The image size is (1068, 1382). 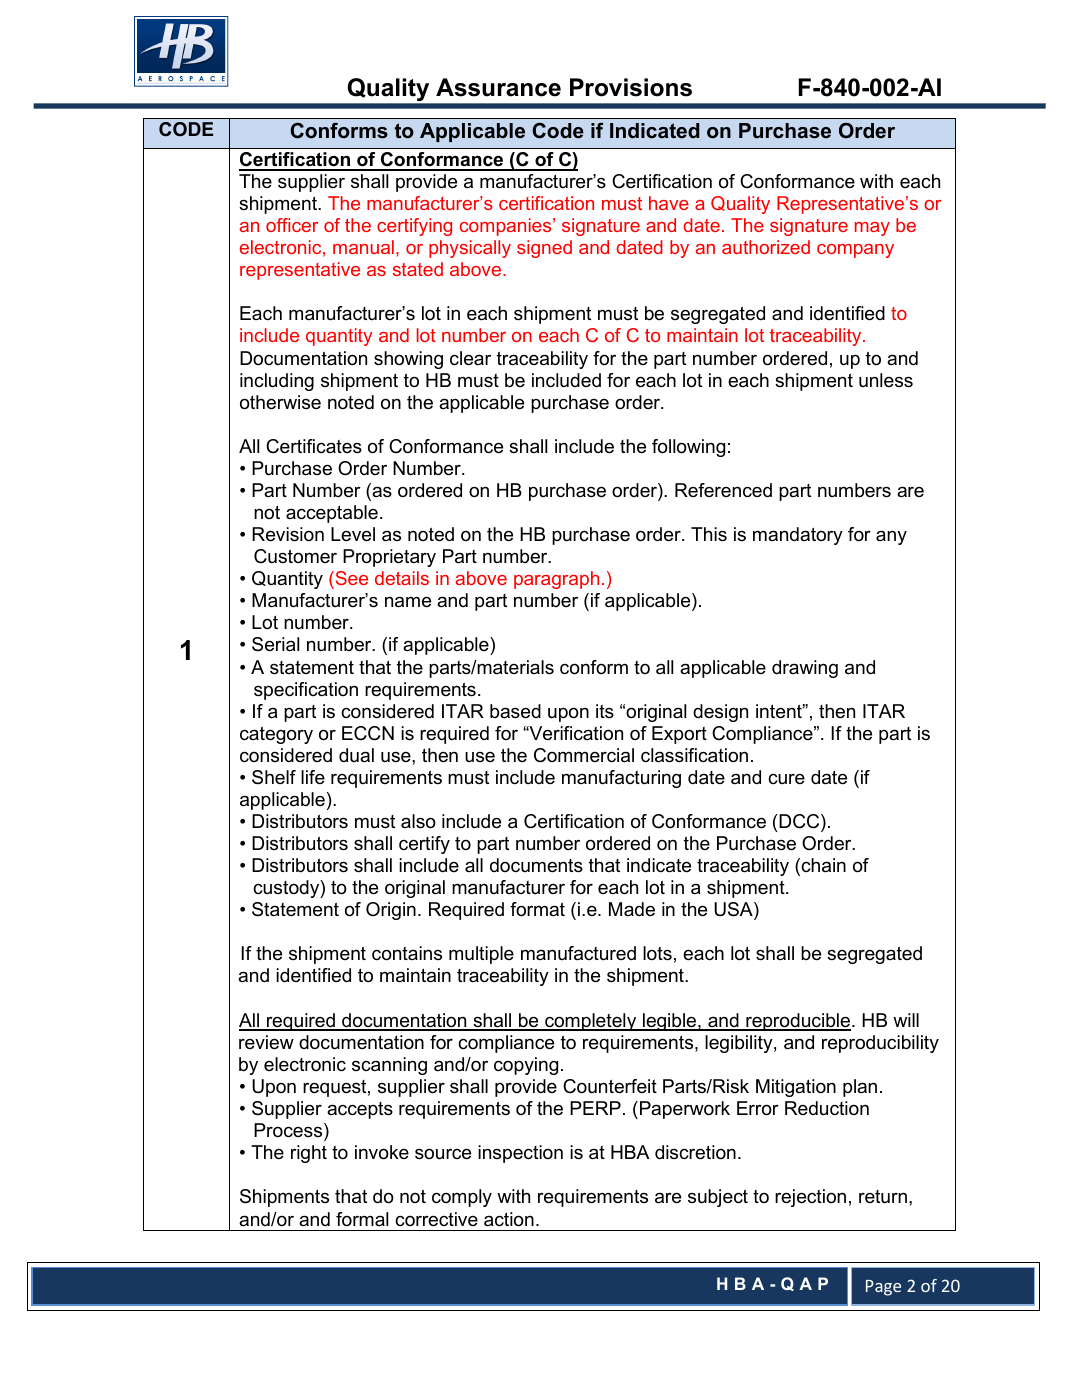 What do you see at coordinates (798, 1022) in the screenshot?
I see `reproducible` at bounding box center [798, 1022].
